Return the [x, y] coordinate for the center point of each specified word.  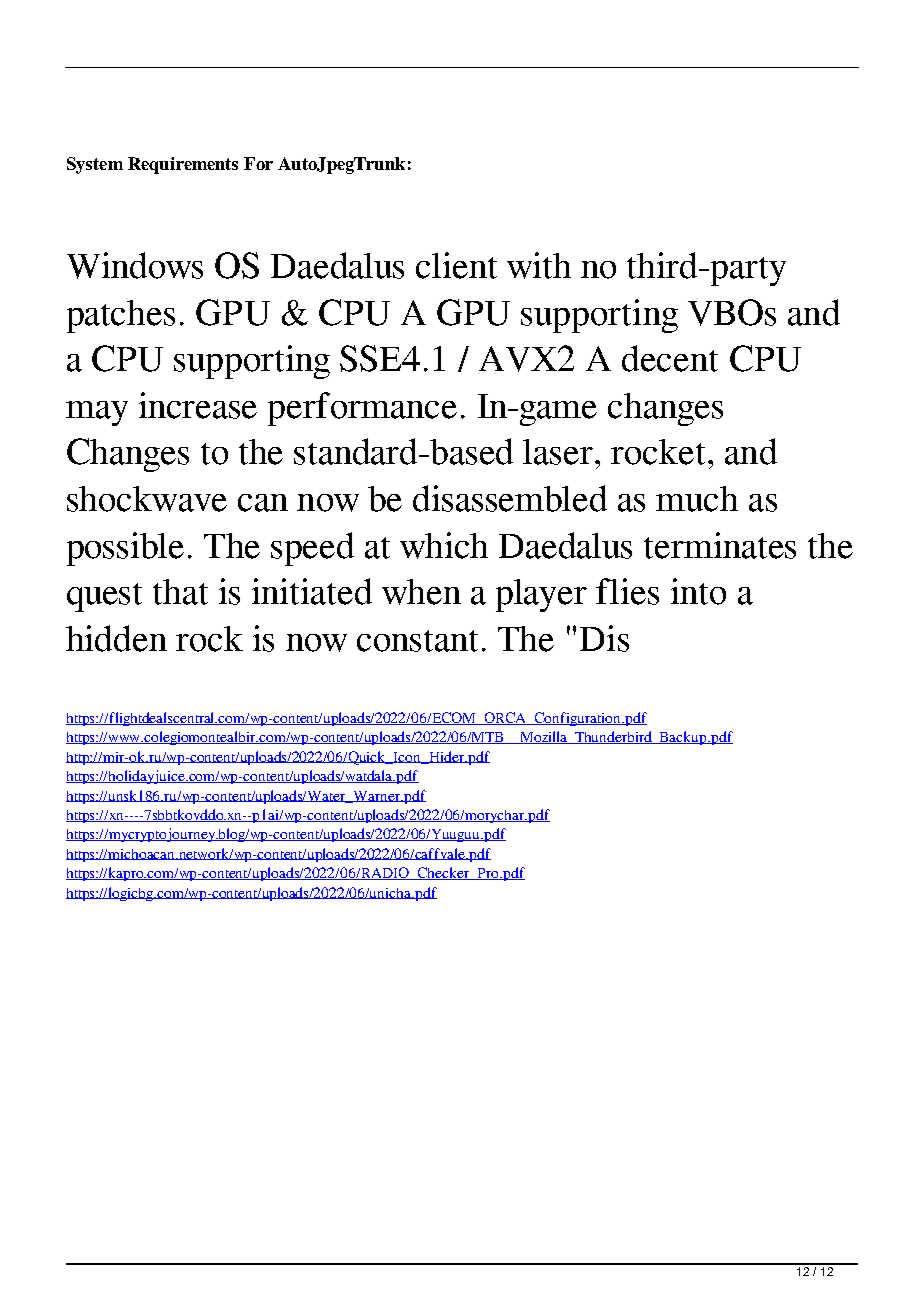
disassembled [510, 498]
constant [417, 641]
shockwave [147, 499]
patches [121, 316]
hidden [116, 638]
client [456, 265]
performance [362, 409]
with [539, 265]
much [697, 499]
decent [670, 358]
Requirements [183, 165]
